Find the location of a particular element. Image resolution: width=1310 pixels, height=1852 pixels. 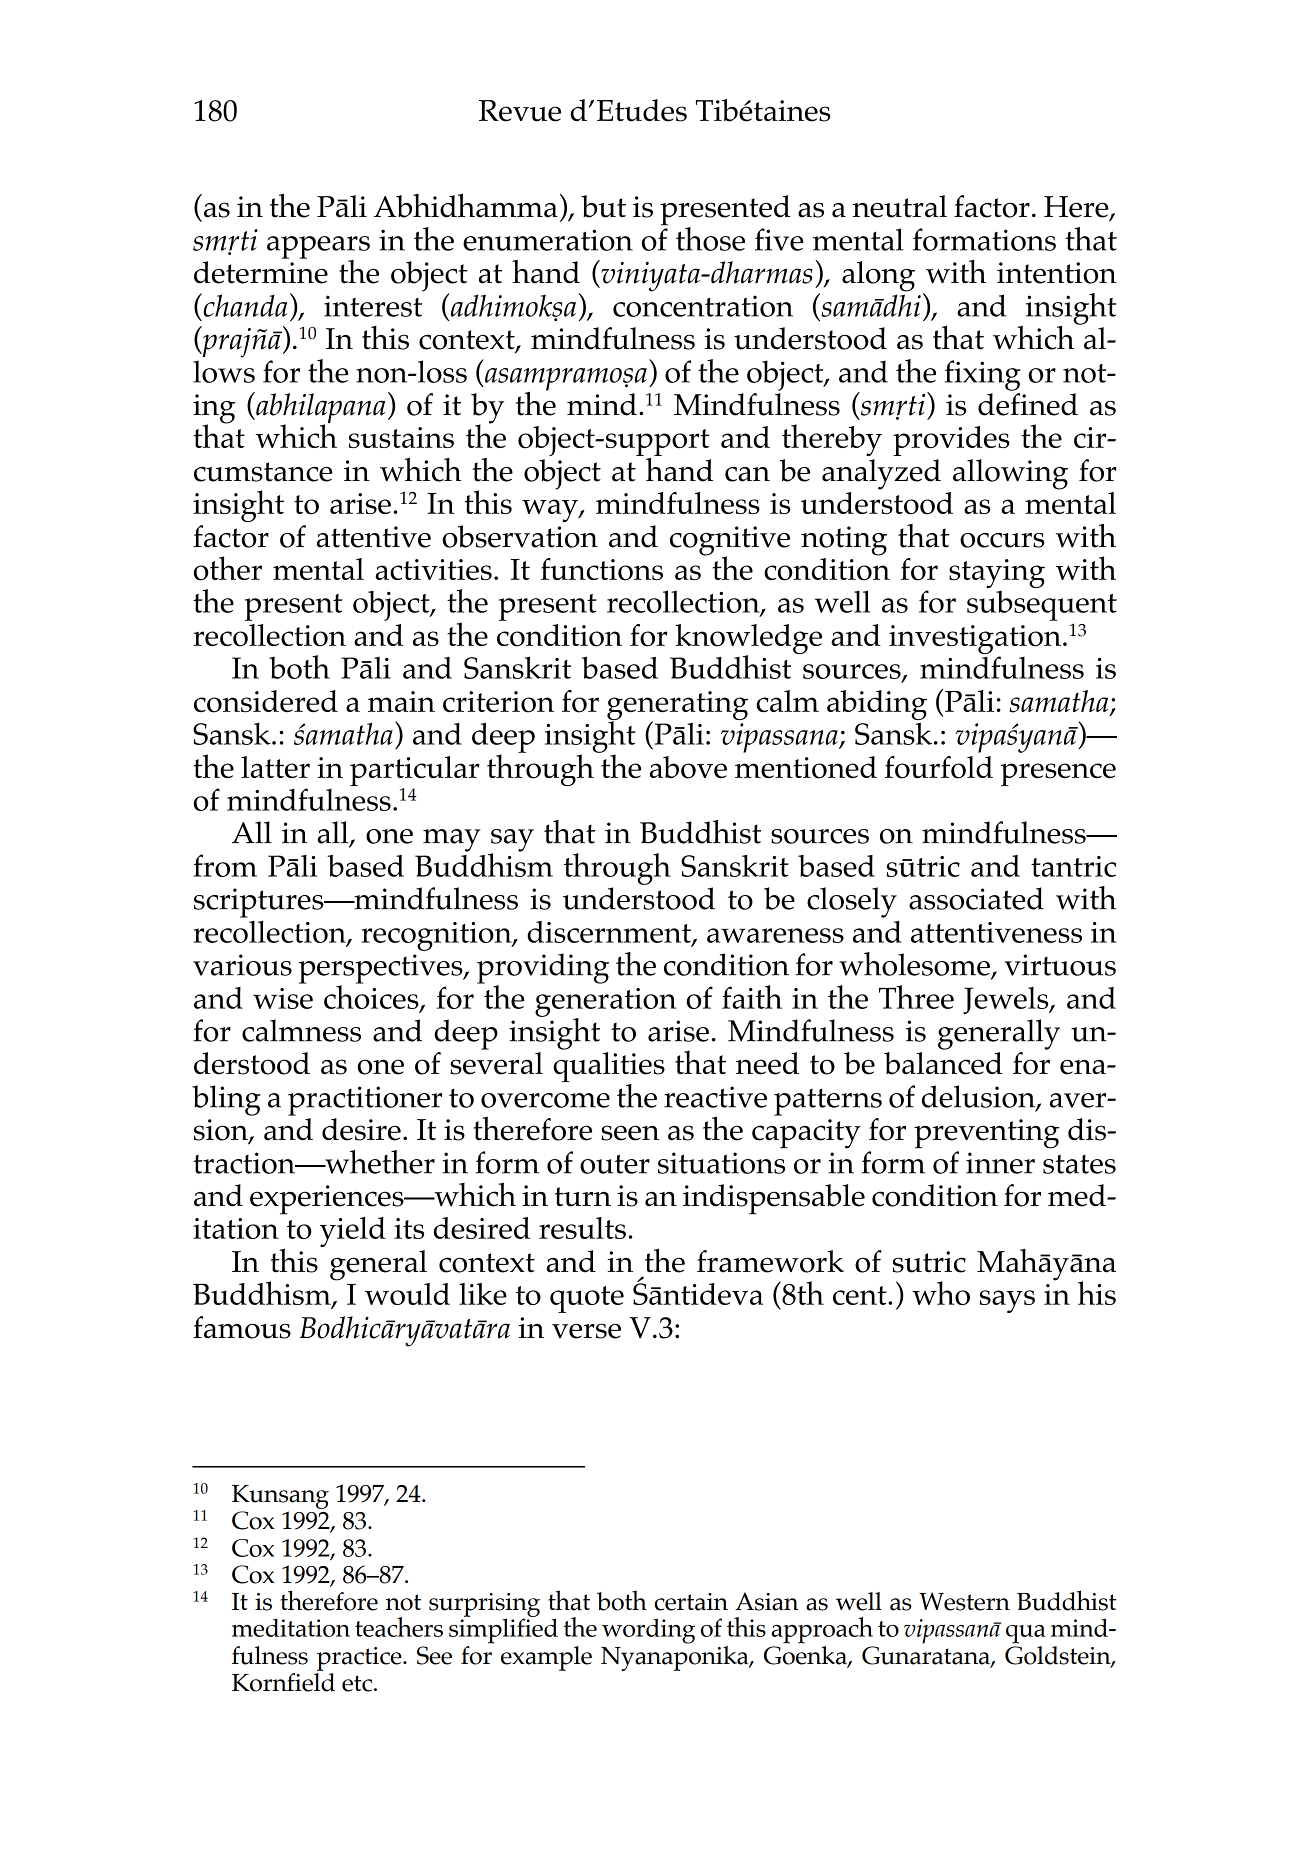

provides is located at coordinates (951, 441).
